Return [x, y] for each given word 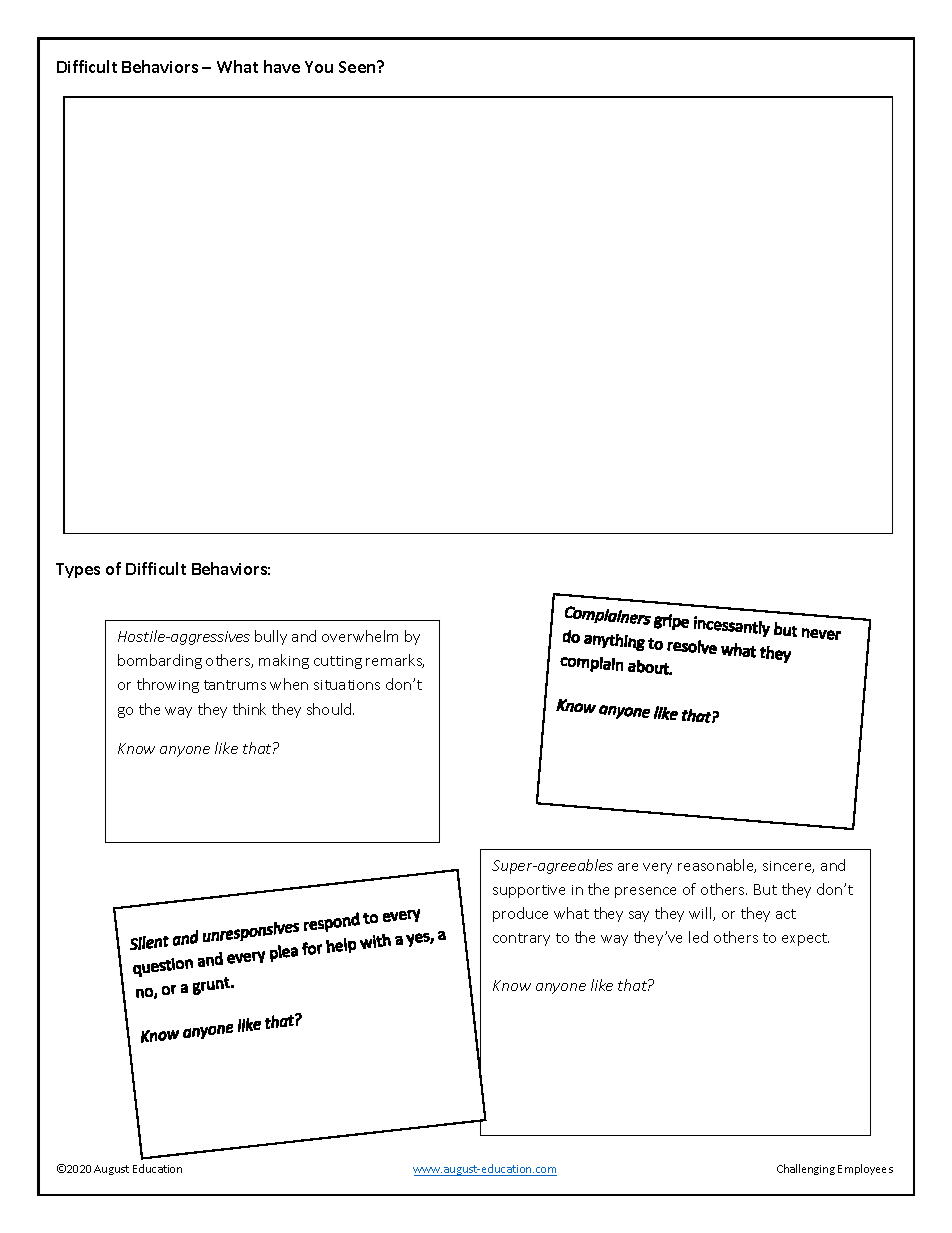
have [282, 66]
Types [78, 570]
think [249, 709]
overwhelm [360, 636]
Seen [358, 67]
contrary [521, 939]
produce [520, 914]
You [319, 67]
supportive [529, 891]
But [765, 889]
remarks [395, 661]
